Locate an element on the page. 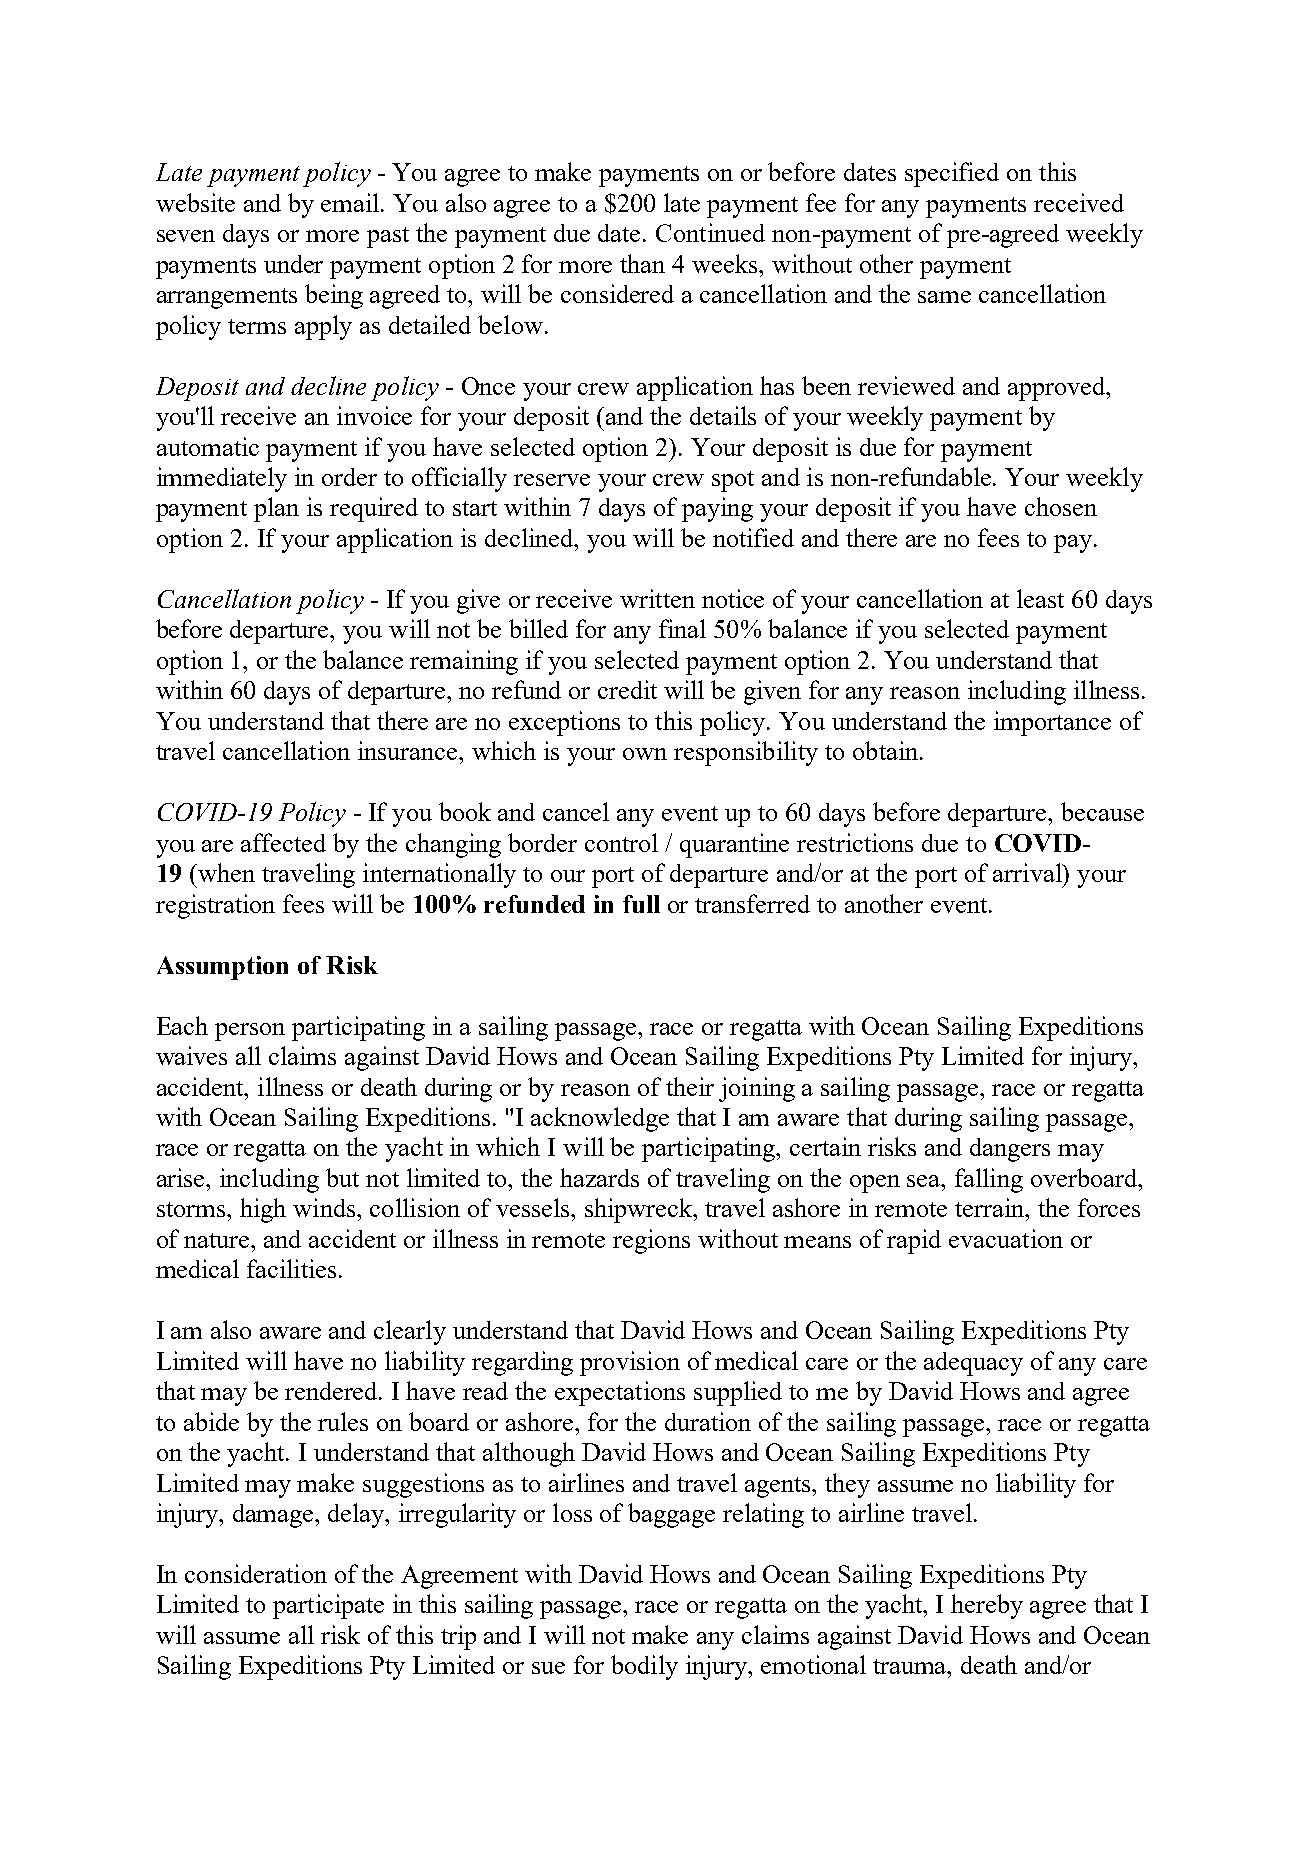 This document has width=1311, height=1855. arrival is located at coordinates (1028, 872).
